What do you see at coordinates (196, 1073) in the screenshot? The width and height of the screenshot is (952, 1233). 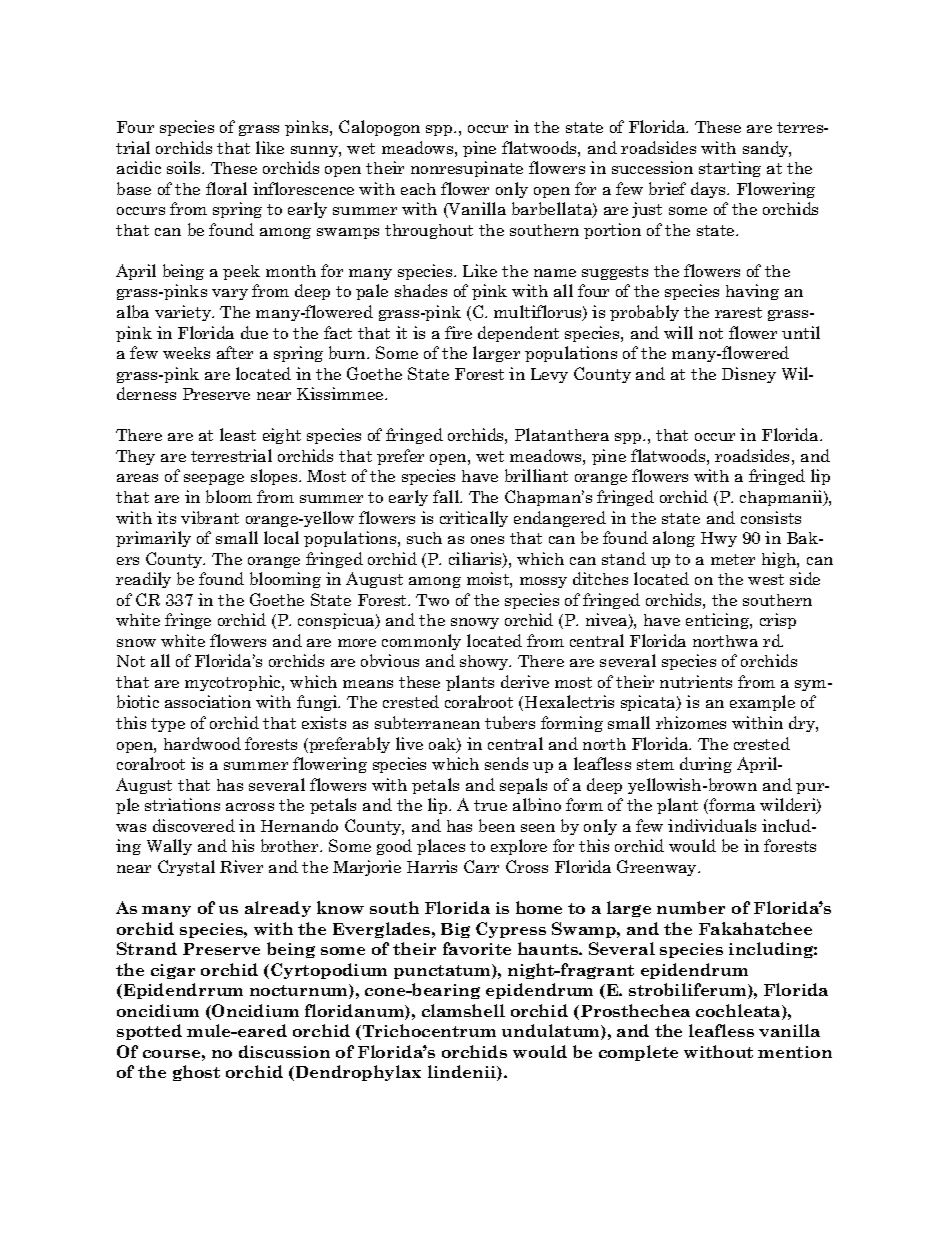 I see `ghost` at bounding box center [196, 1073].
